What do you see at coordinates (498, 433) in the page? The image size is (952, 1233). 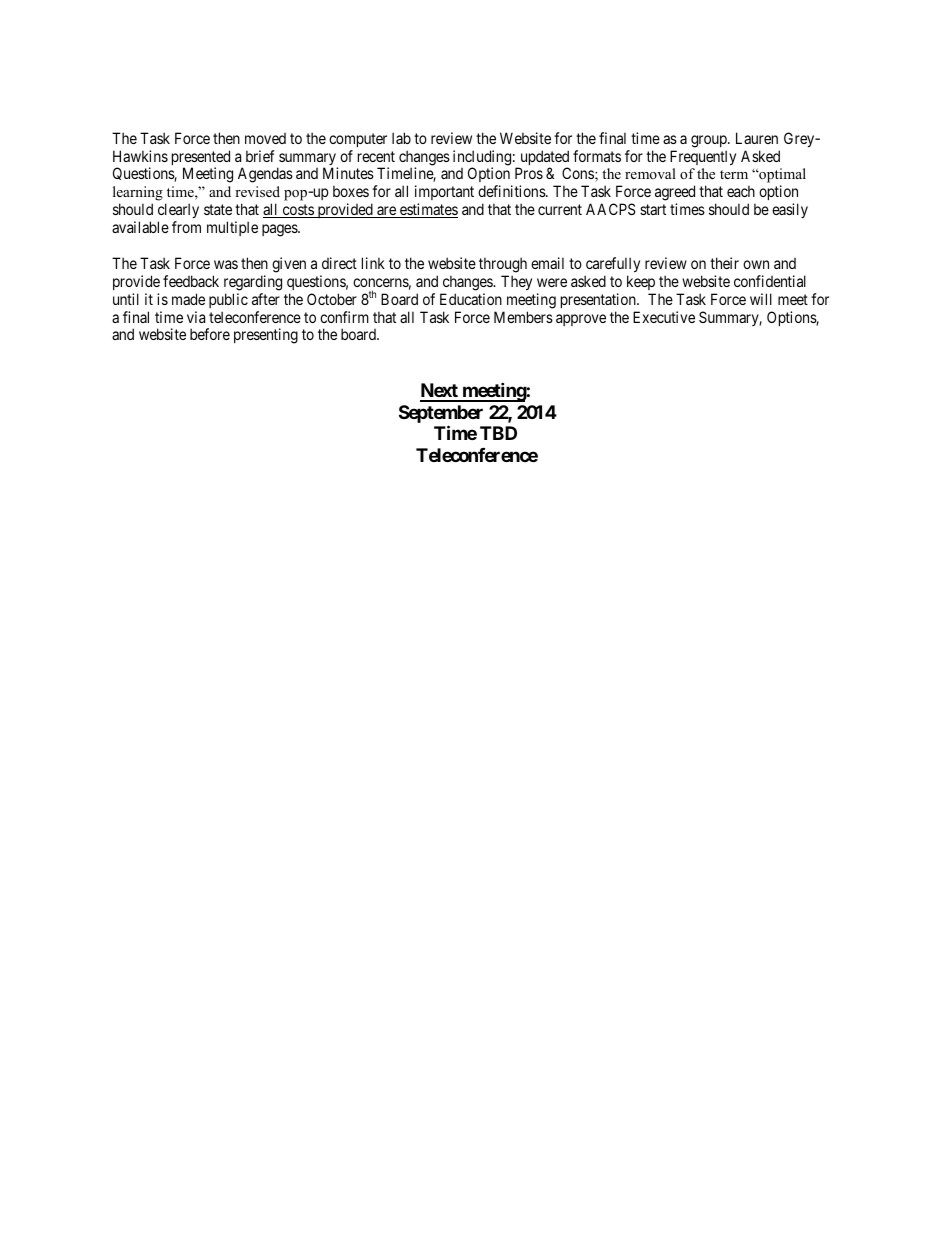 I see `TBD` at bounding box center [498, 433].
